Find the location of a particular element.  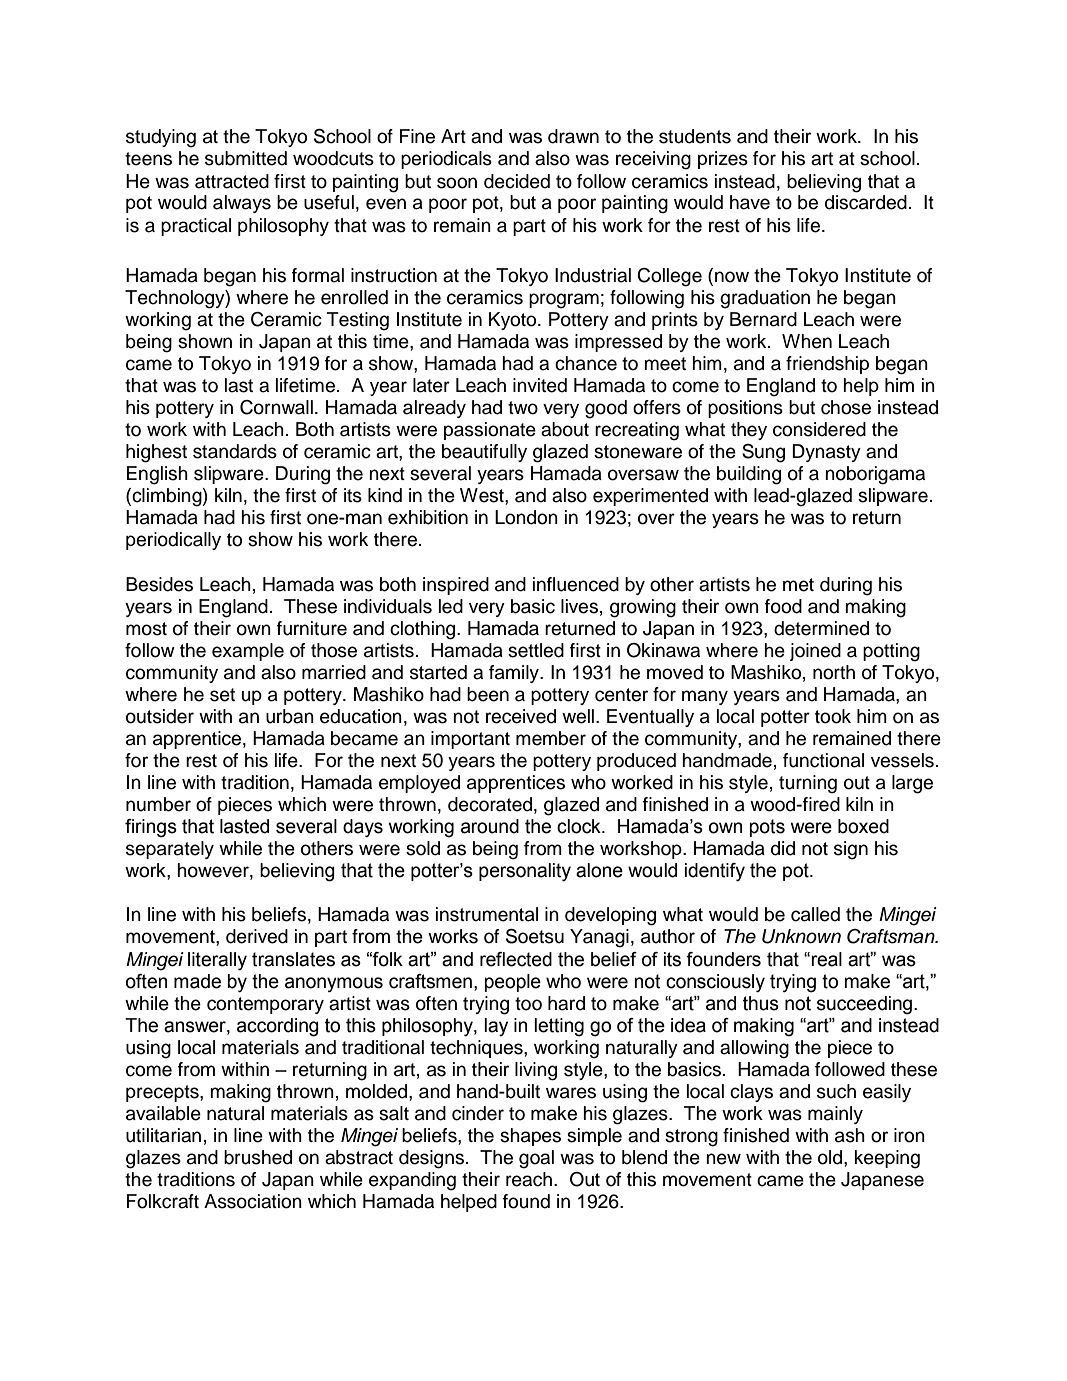

did is located at coordinates (783, 848).
